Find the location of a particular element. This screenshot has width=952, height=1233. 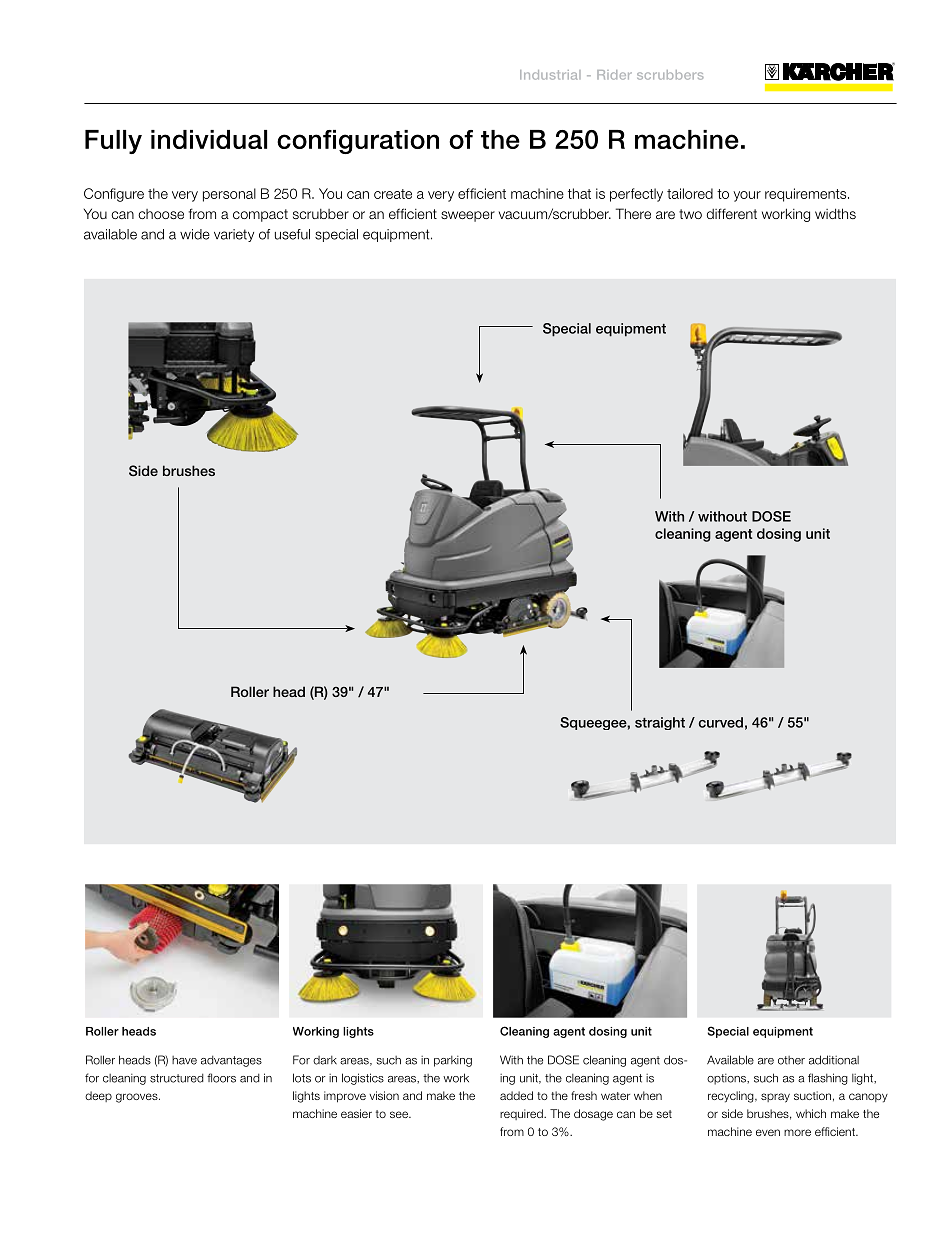

added is located at coordinates (516, 1095).
